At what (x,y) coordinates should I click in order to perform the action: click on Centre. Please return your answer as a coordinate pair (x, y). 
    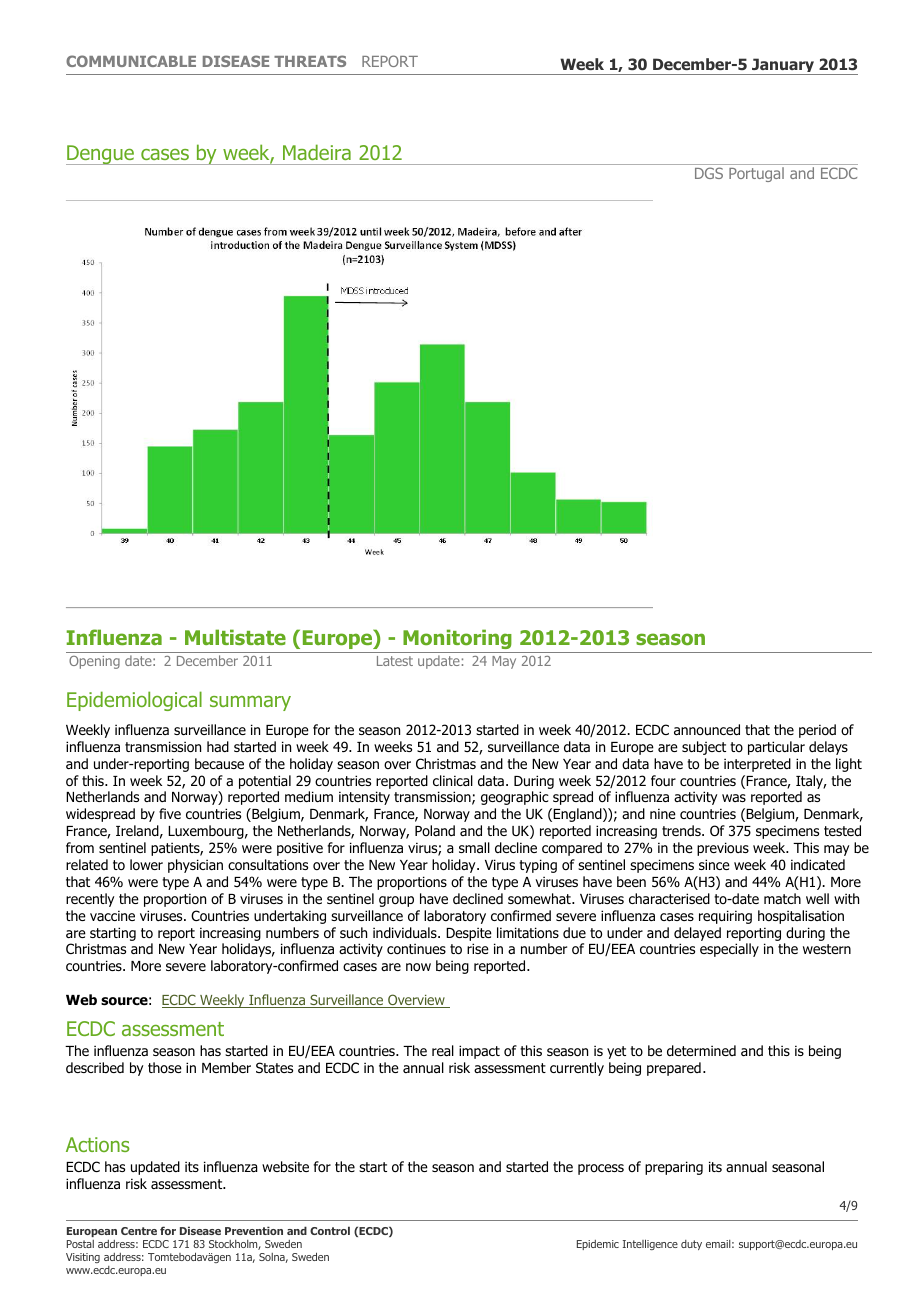
    Looking at the image, I should click on (139, 1231).
